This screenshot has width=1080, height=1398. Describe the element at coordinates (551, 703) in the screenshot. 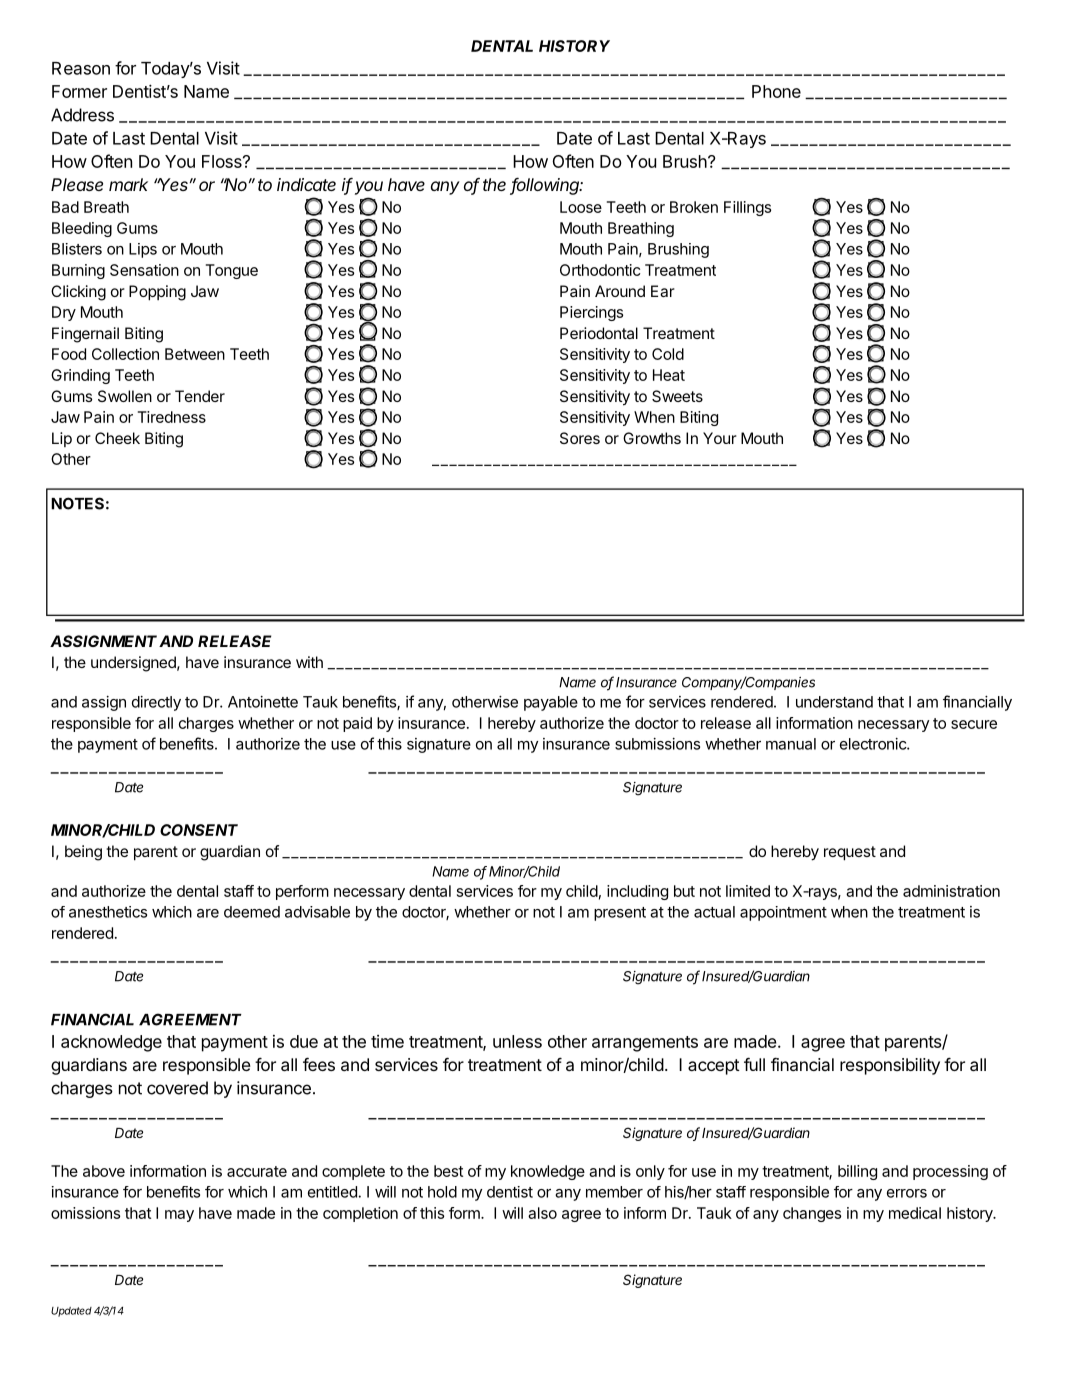

I see `payable` at that location.
